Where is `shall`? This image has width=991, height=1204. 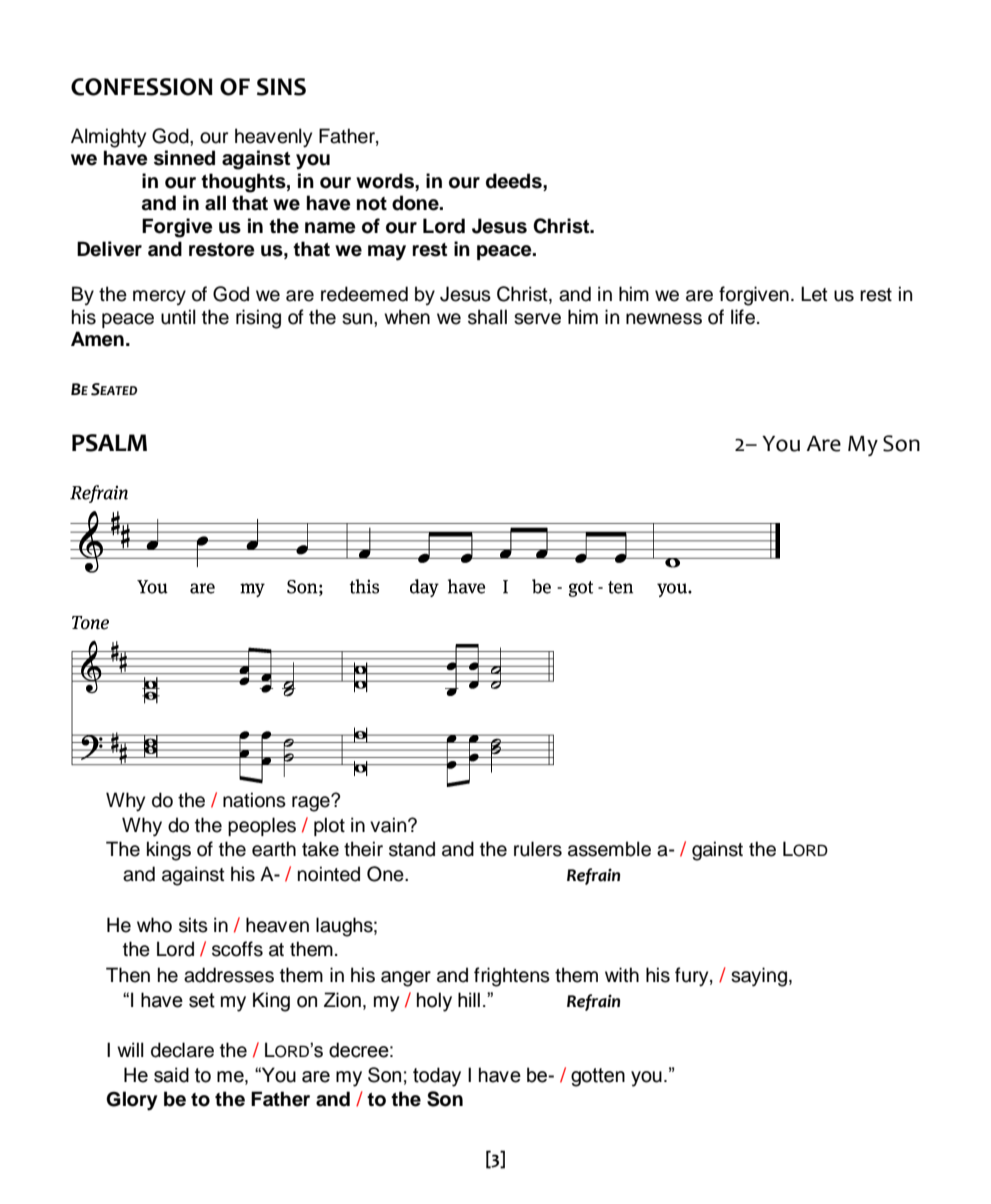
shall is located at coordinates (487, 317).
